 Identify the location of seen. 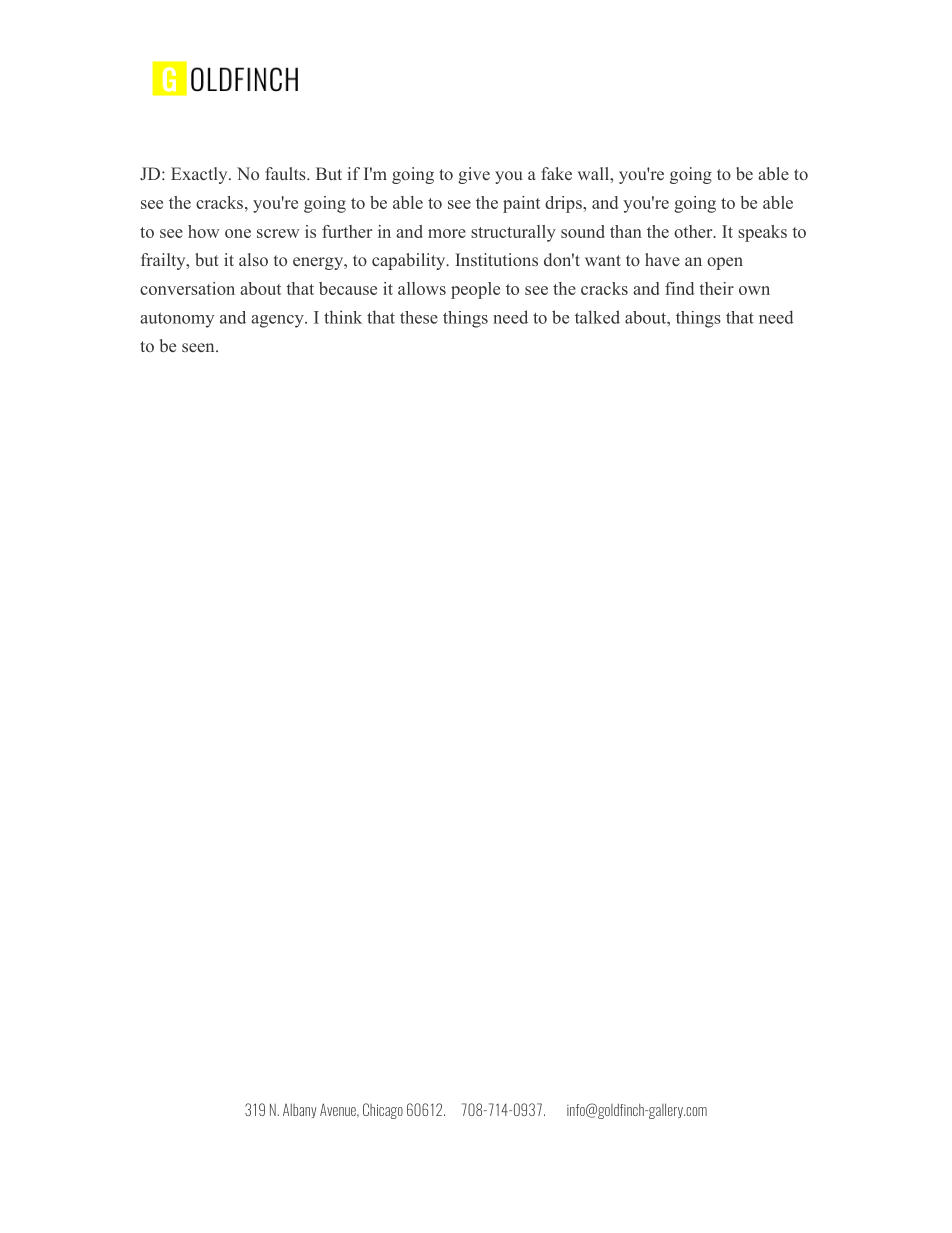
(199, 347).
